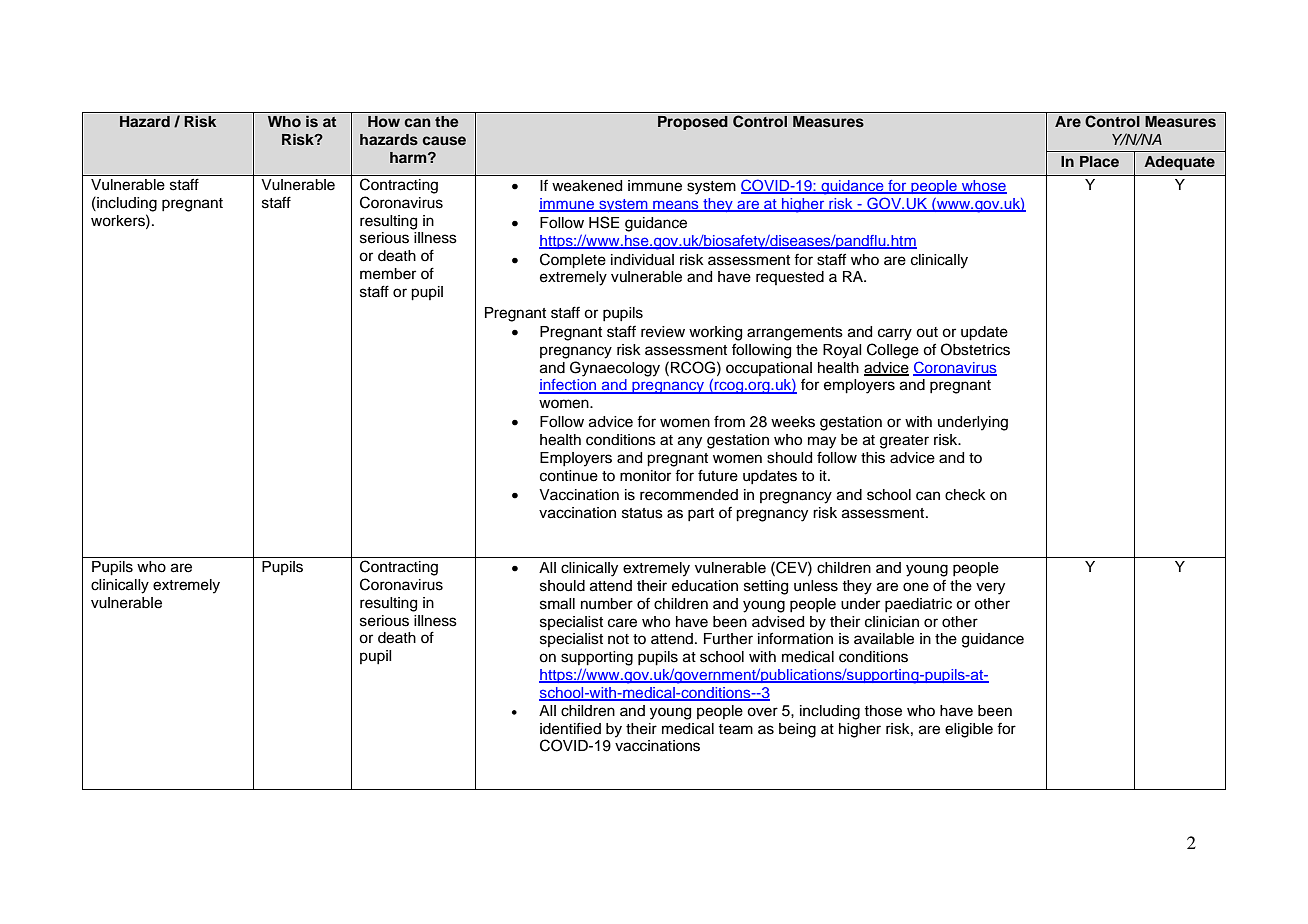  Describe the element at coordinates (965, 495) in the screenshot. I see `check` at that location.
